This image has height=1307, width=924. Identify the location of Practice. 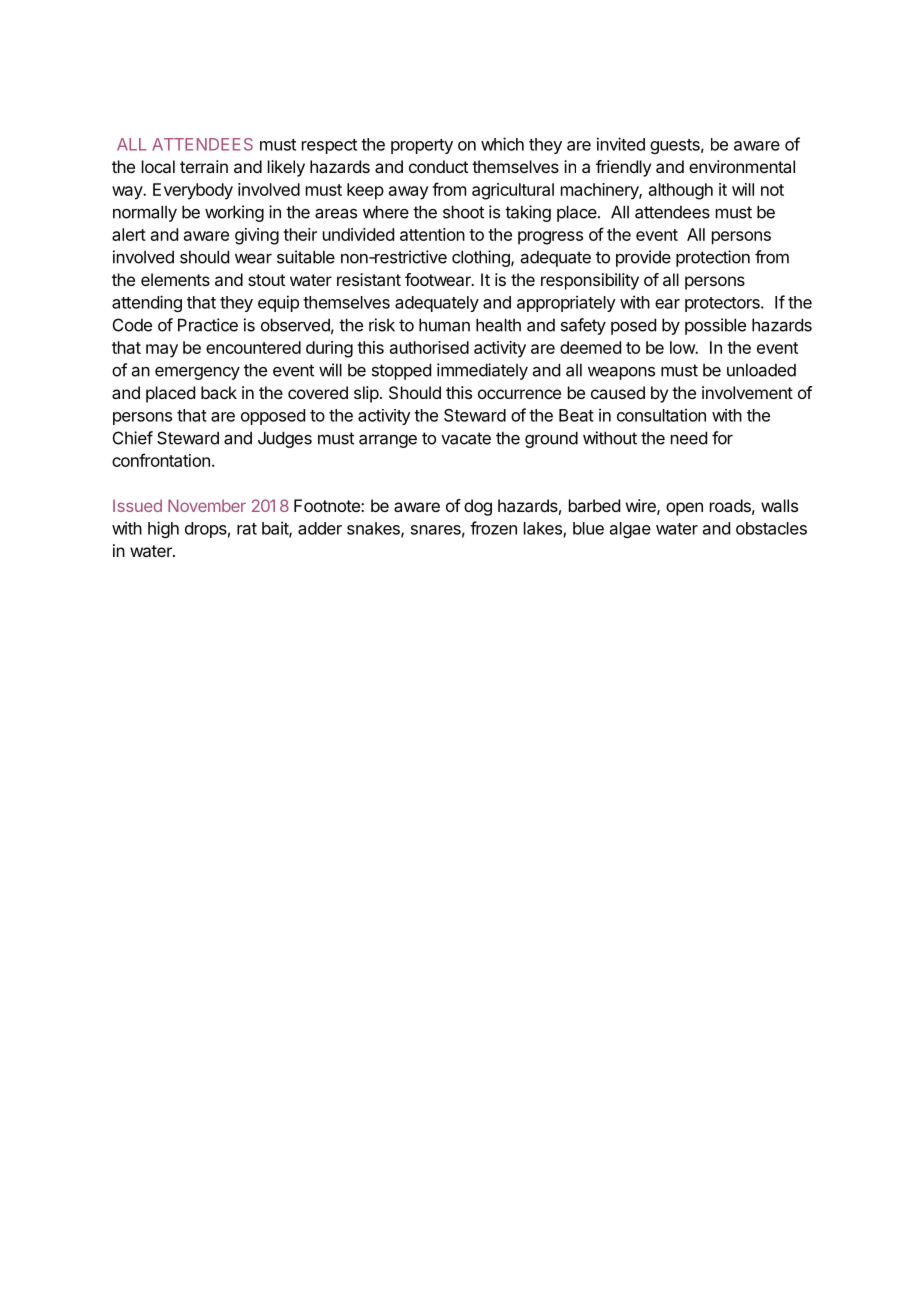
(208, 325).
